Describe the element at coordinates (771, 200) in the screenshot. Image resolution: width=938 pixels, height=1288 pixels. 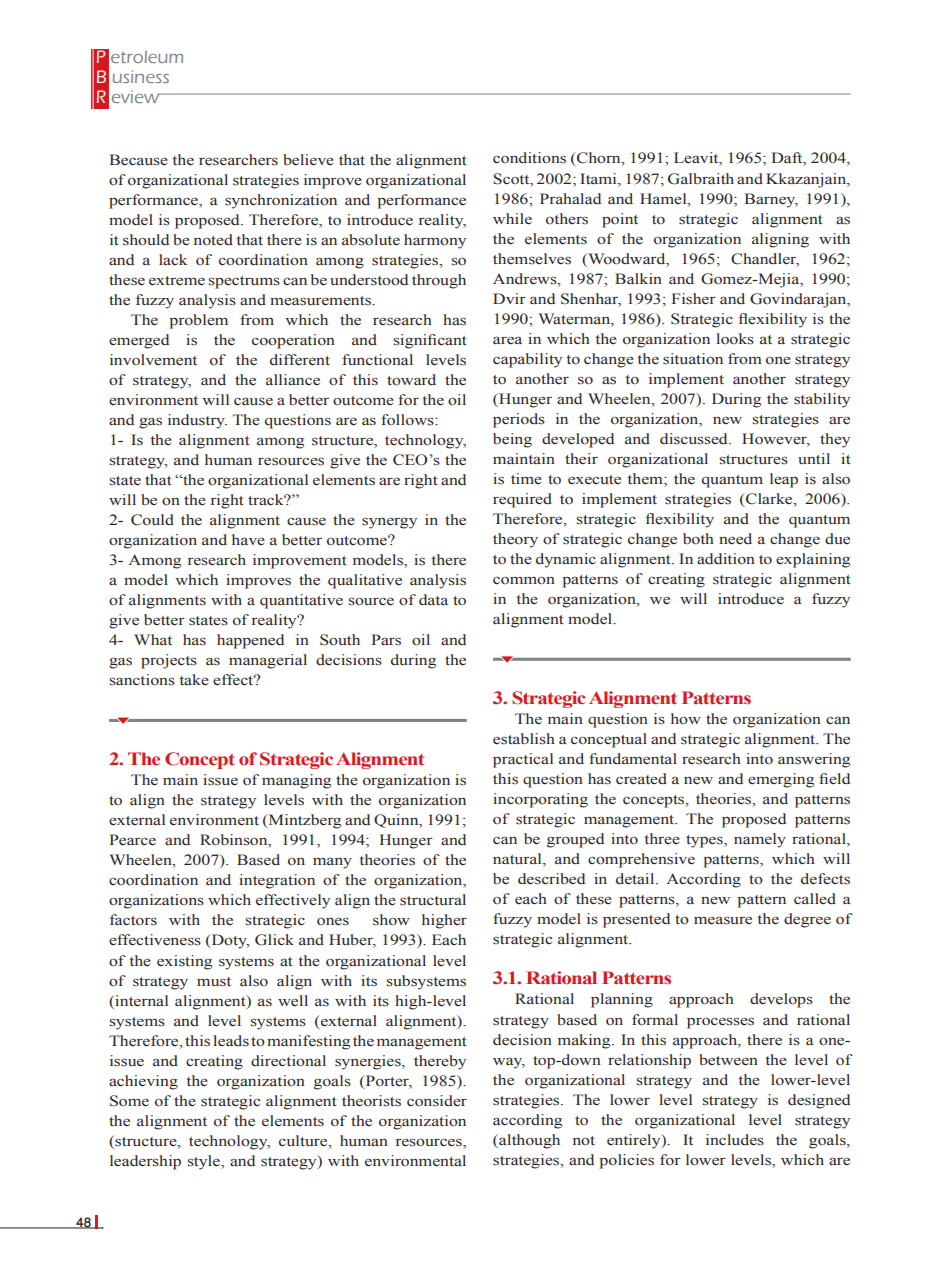
I see `Barney` at that location.
